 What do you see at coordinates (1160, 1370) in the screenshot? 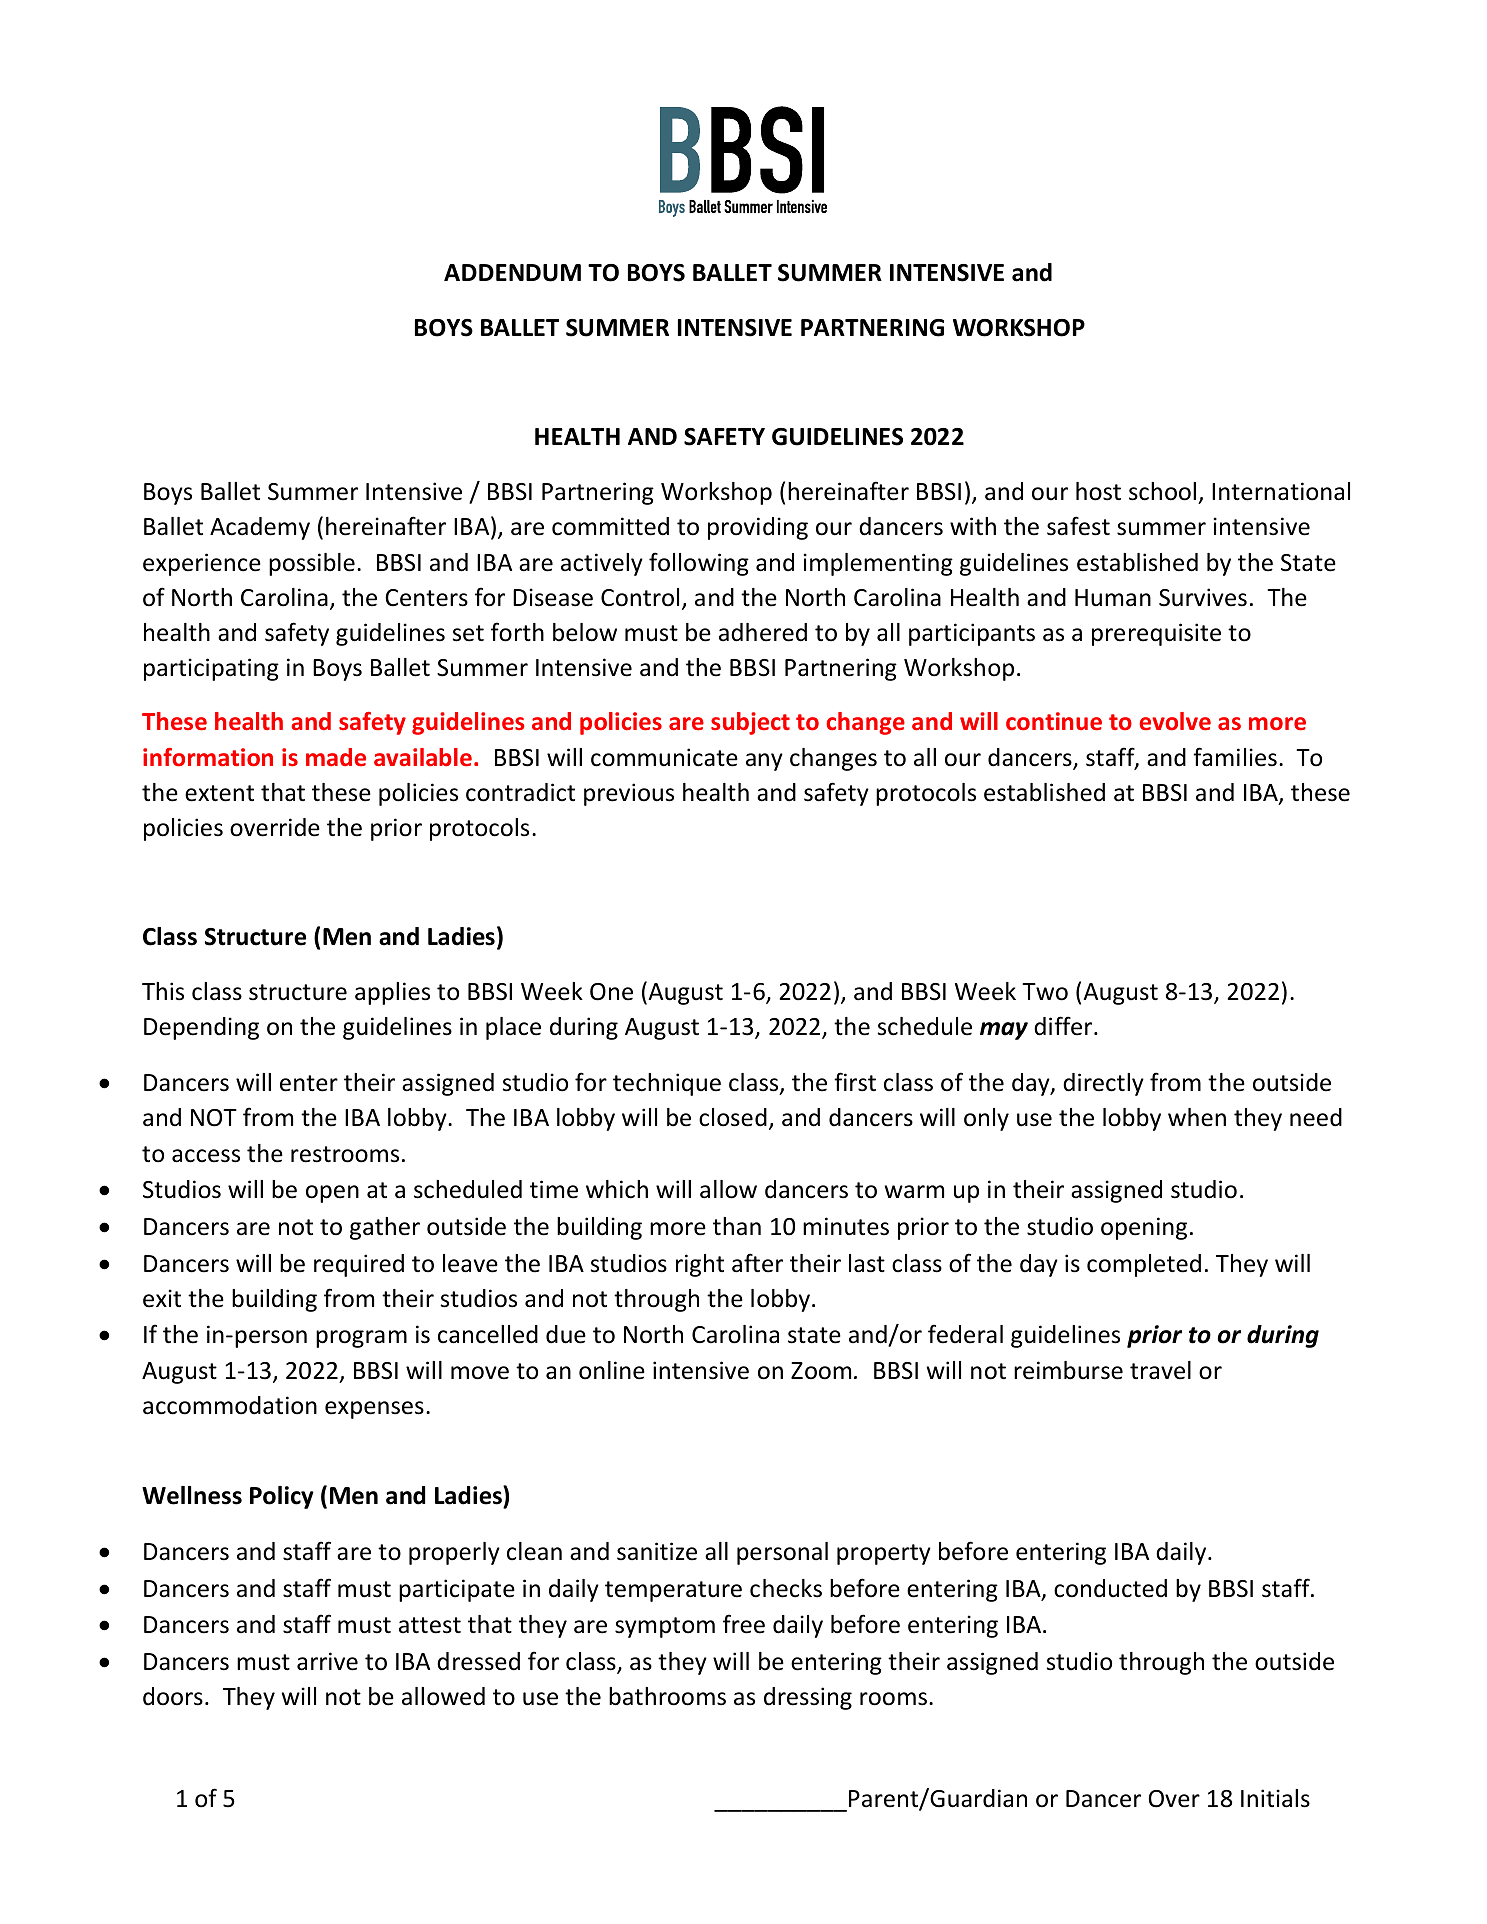
I see `travel` at bounding box center [1160, 1370].
